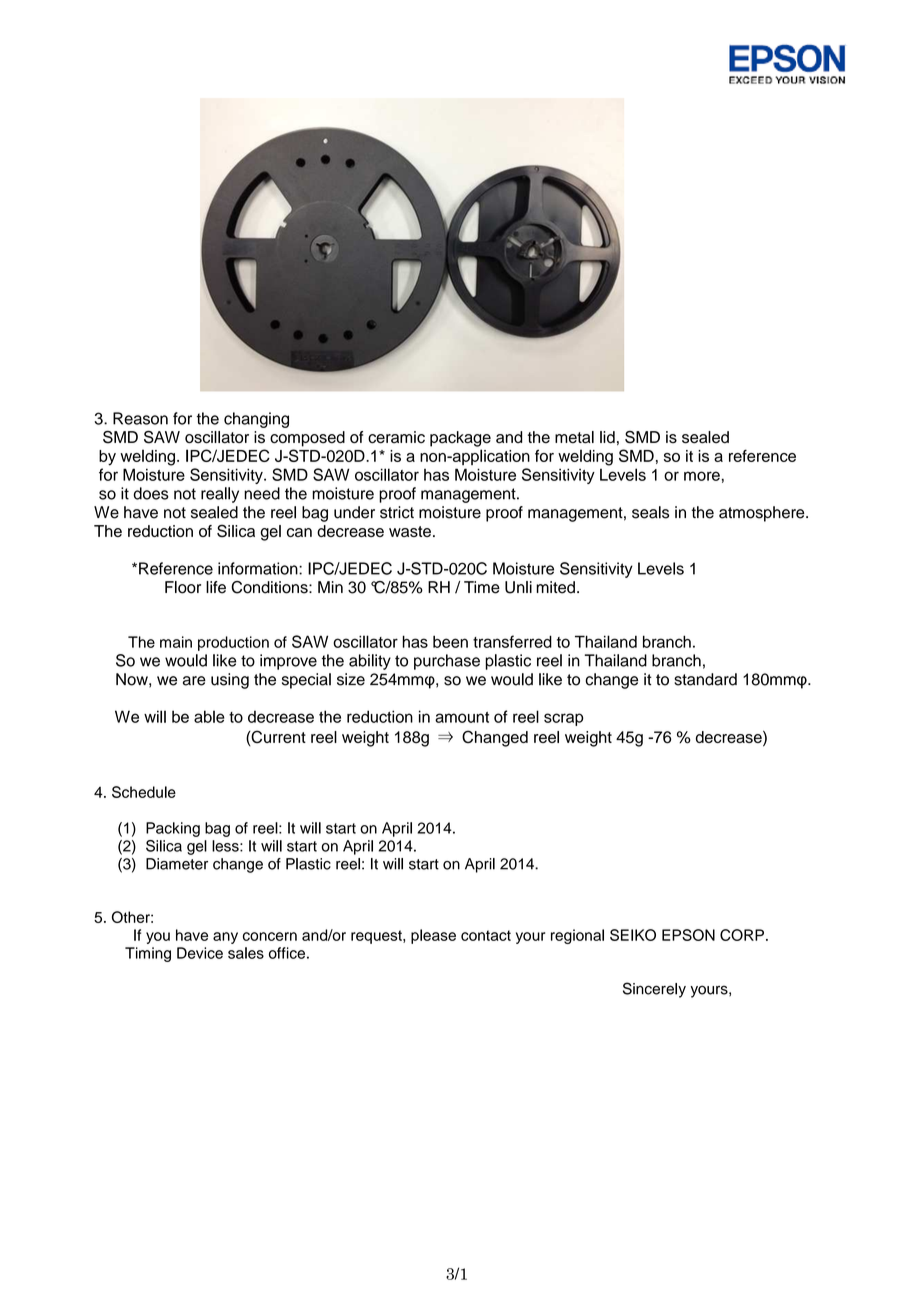  I want to click on able, so click(209, 716).
